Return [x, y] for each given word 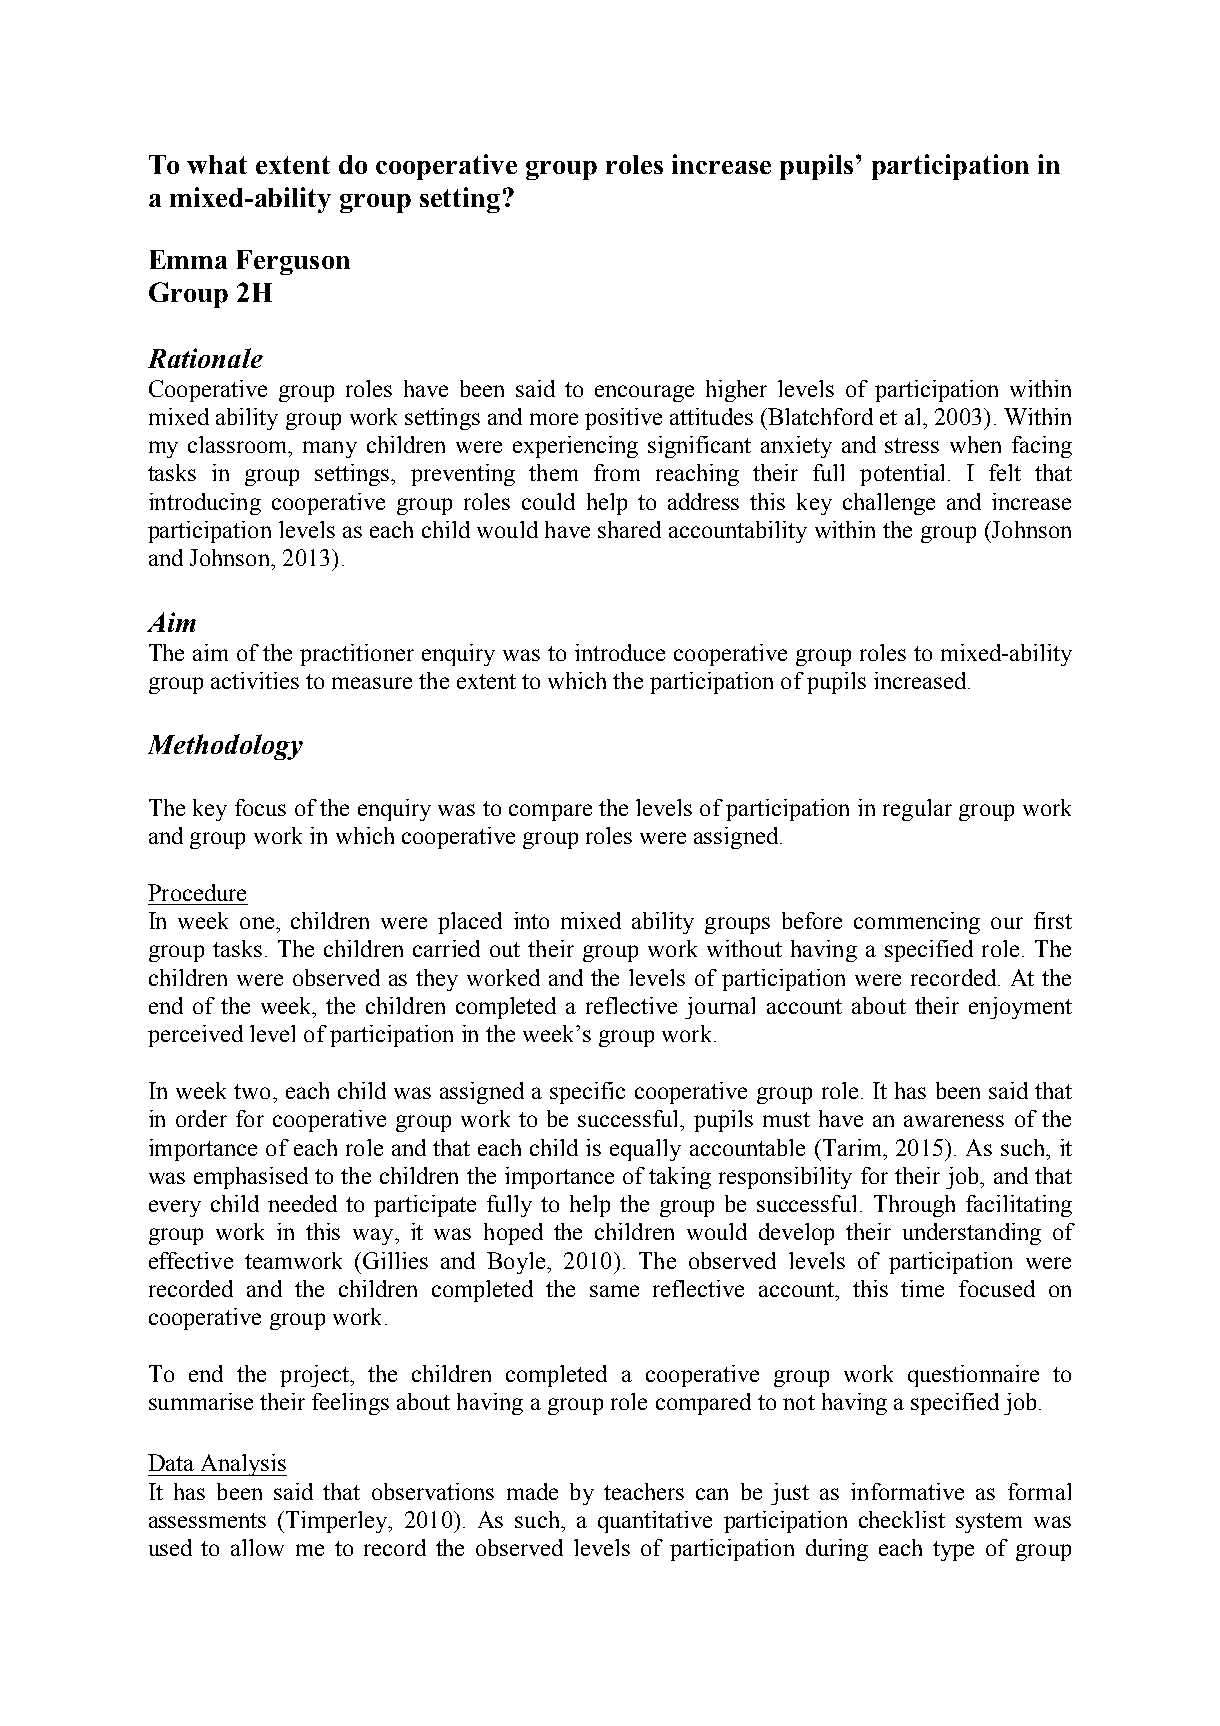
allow [257, 1547]
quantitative [655, 1522]
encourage [644, 393]
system [989, 1523]
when [975, 444]
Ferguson [293, 262]
